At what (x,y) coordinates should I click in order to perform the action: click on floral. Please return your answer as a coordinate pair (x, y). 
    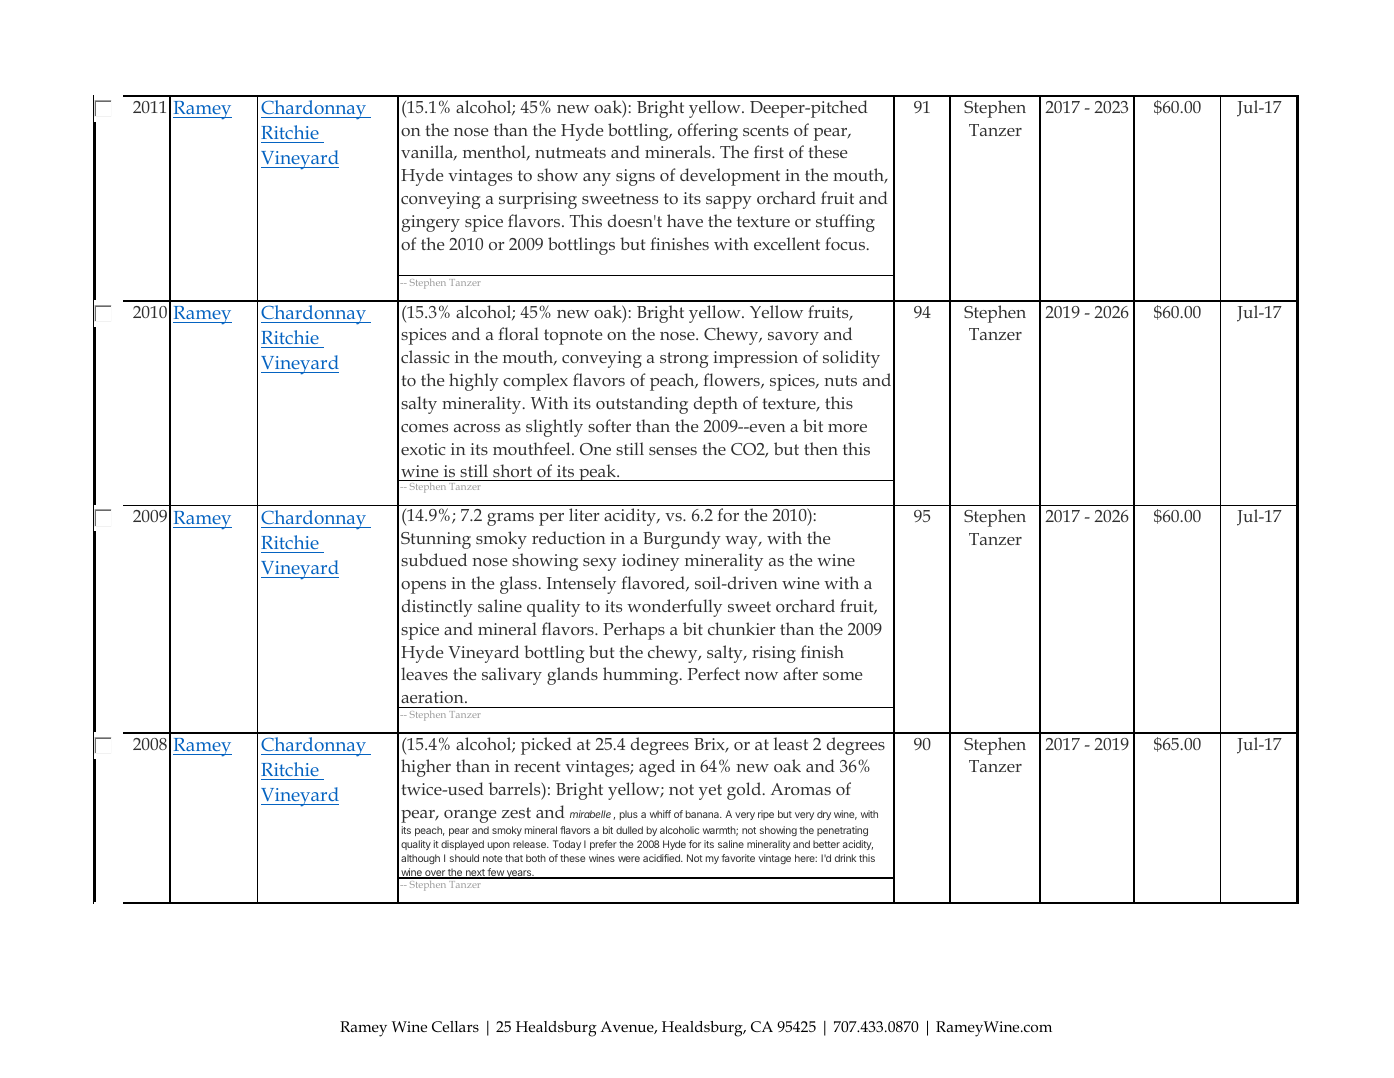
    Looking at the image, I should click on (518, 333).
